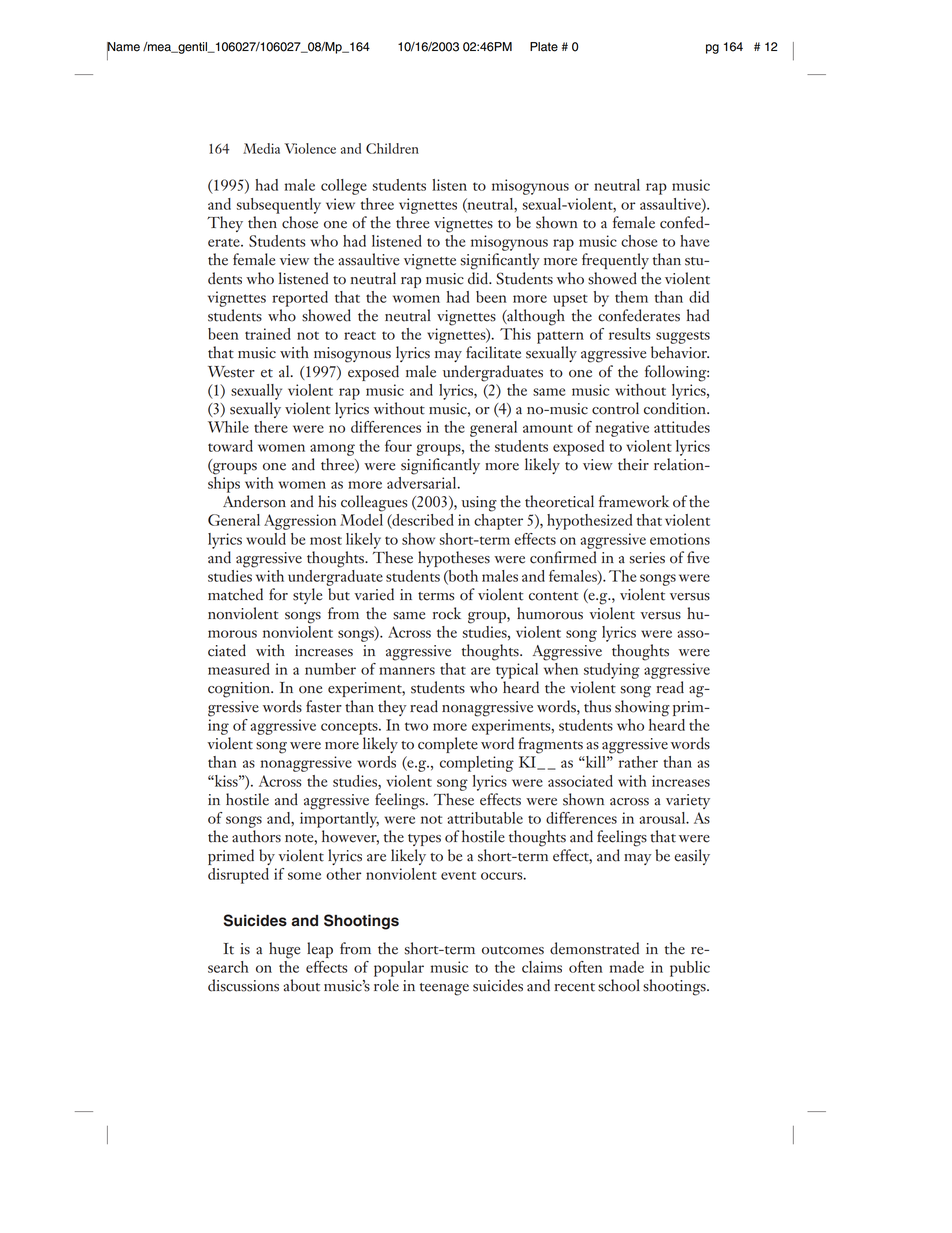 The width and height of the page is (952, 1233). Describe the element at coordinates (448, 745) in the page. I see `complete` at that location.
